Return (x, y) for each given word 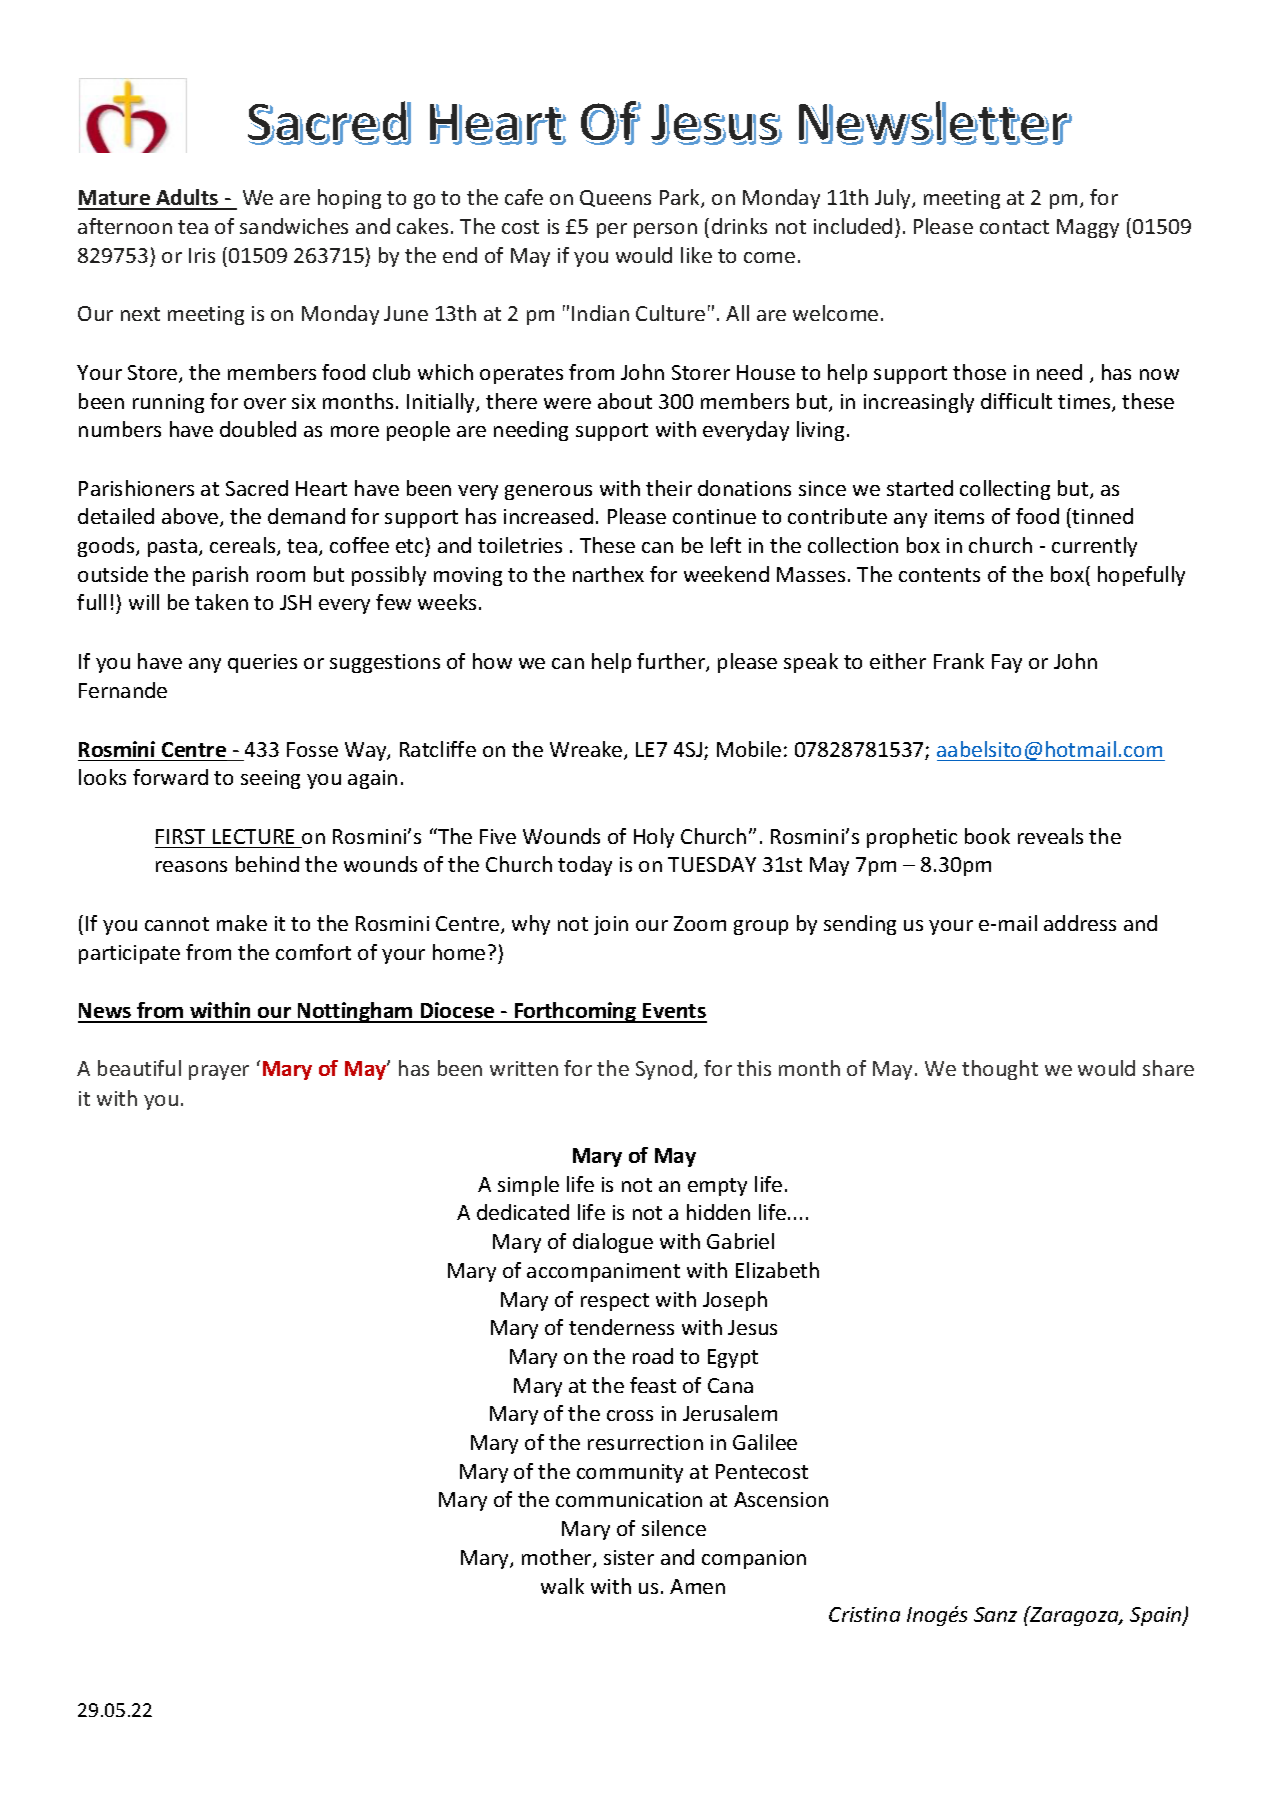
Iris (202, 255)
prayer (219, 1072)
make (242, 923)
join (611, 925)
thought (1000, 1070)
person (665, 230)
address (1080, 923)
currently (1094, 547)
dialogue (613, 1243)
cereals (244, 546)
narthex (608, 574)
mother (558, 1558)
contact (1014, 227)
